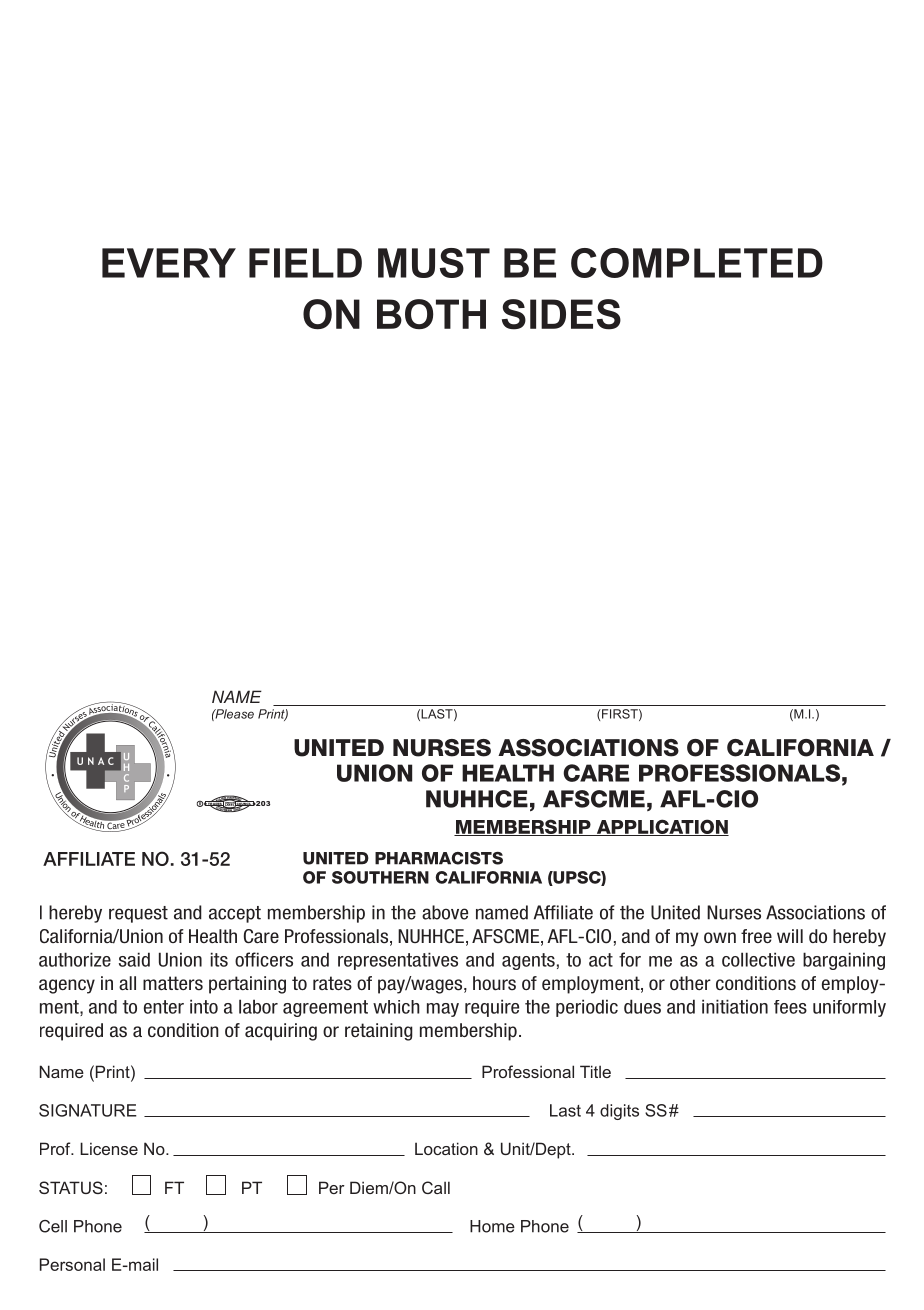  I want to click on above, so click(445, 912).
